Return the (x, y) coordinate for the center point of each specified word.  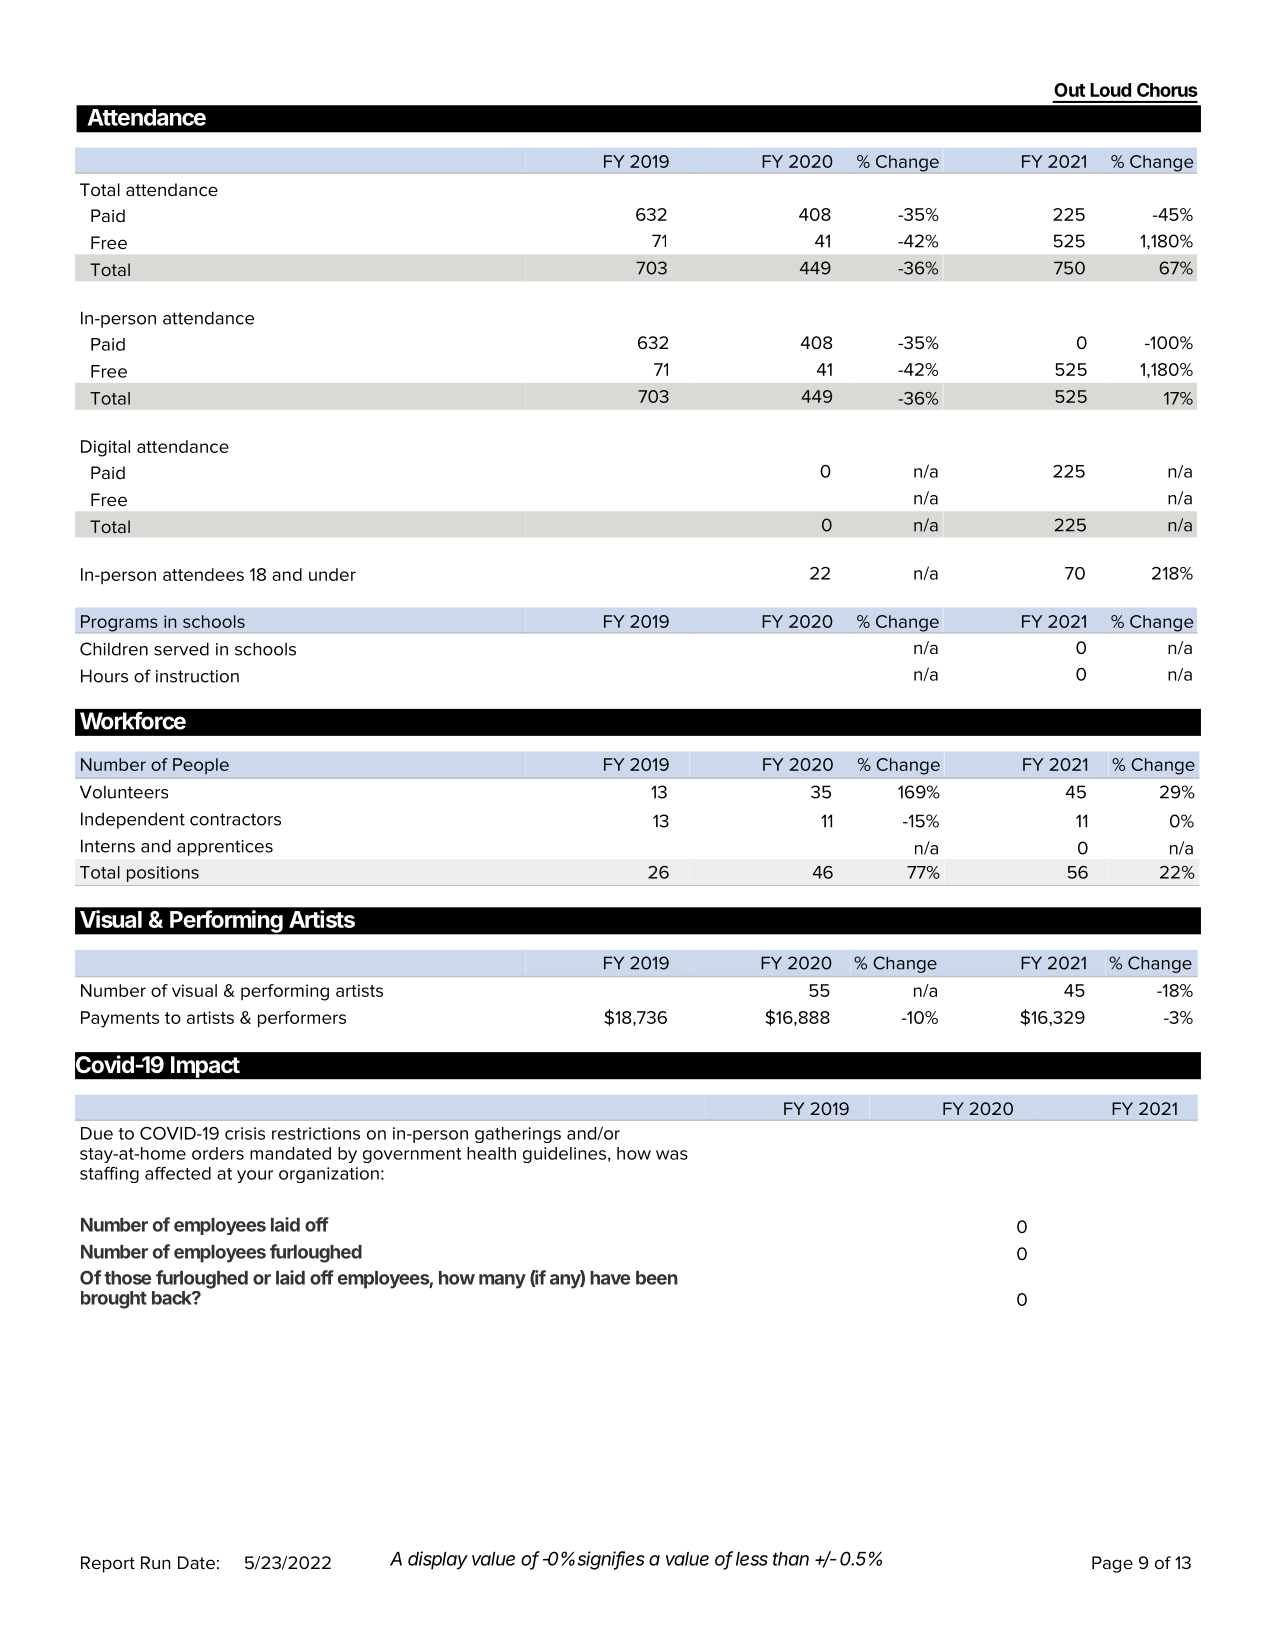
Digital (105, 448)
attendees (203, 574)
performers (302, 1019)
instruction (197, 676)
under (332, 574)
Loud (1110, 90)
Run (155, 1562)
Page (1112, 1564)
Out (1069, 90)
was (672, 1155)
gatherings (518, 1135)
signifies (611, 1560)
